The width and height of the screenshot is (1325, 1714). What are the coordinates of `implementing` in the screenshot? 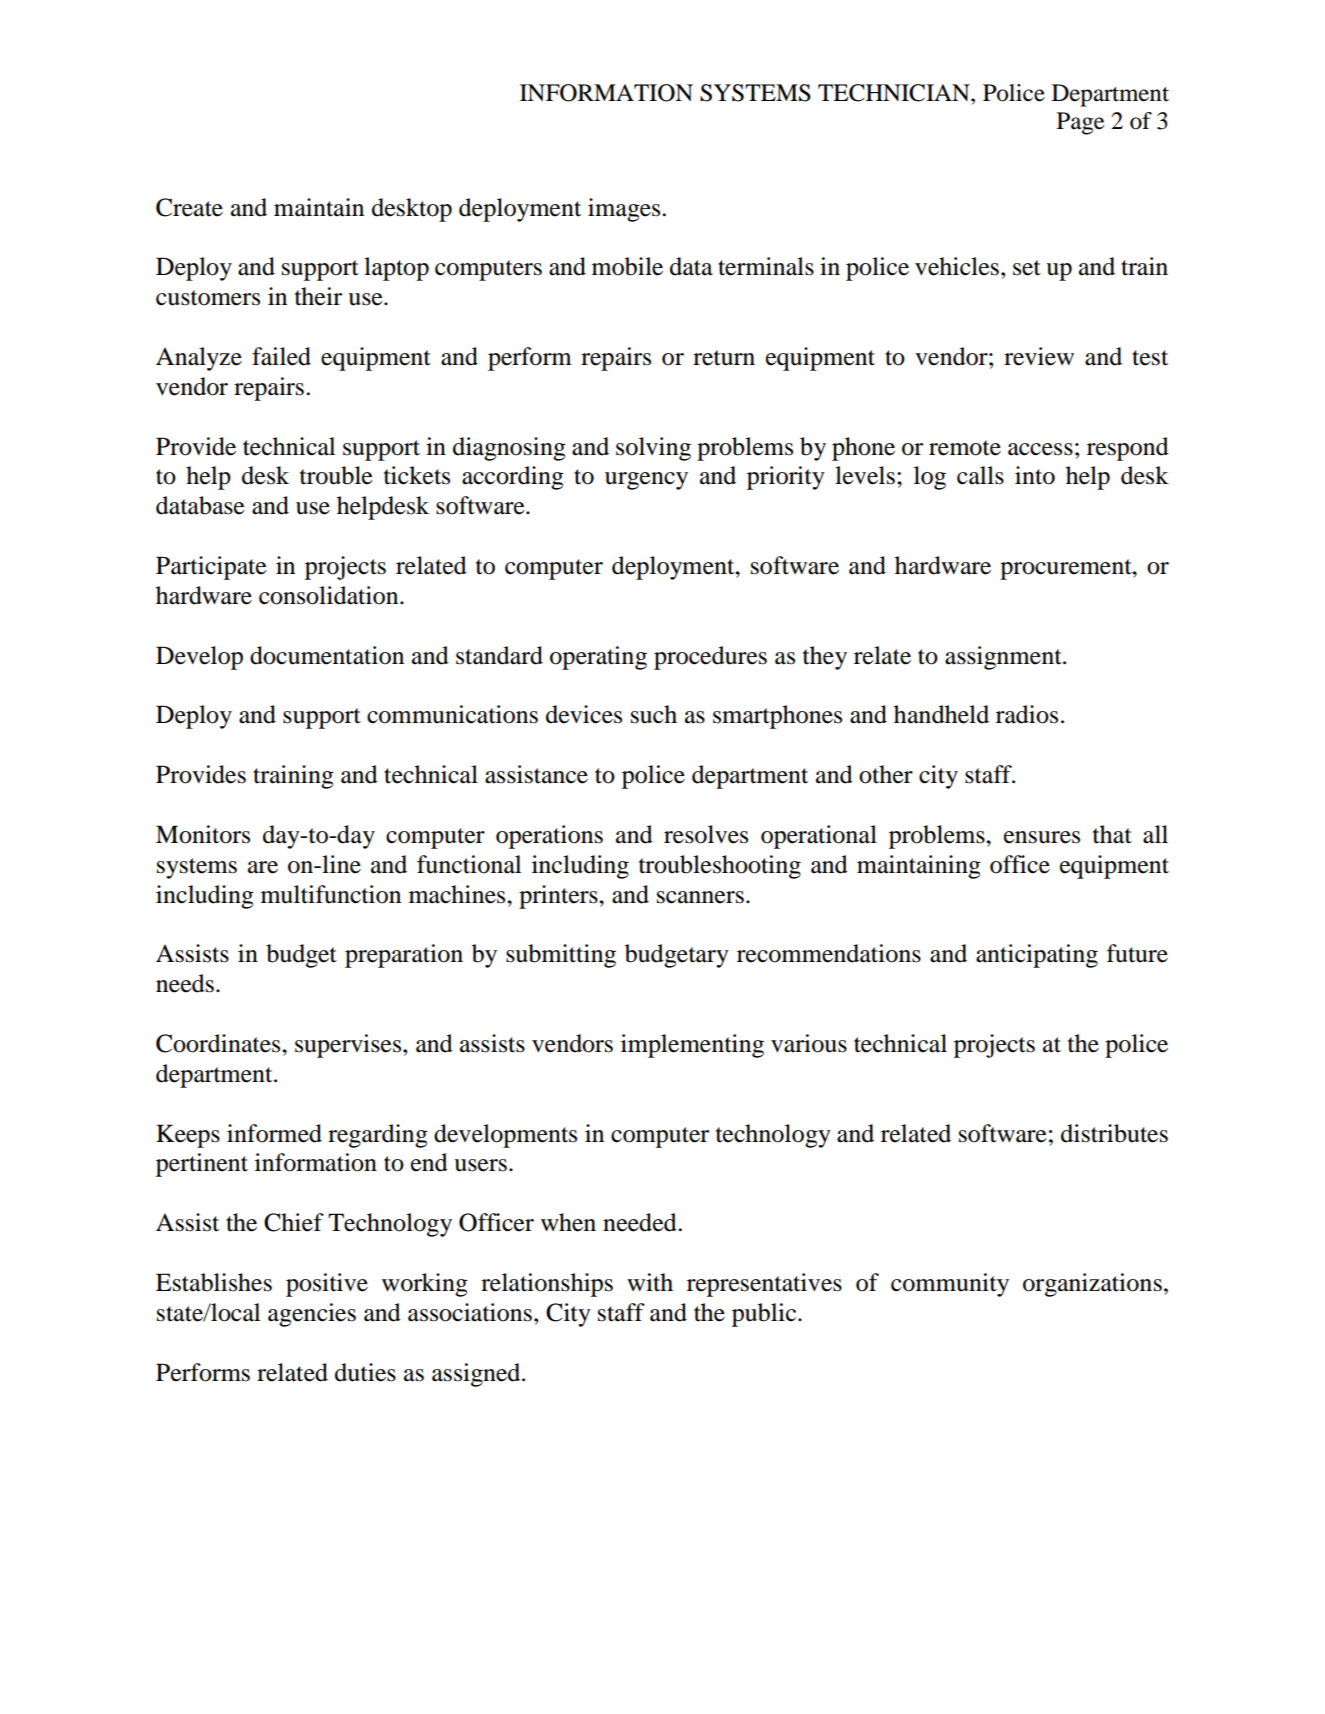 It's located at (692, 1046).
